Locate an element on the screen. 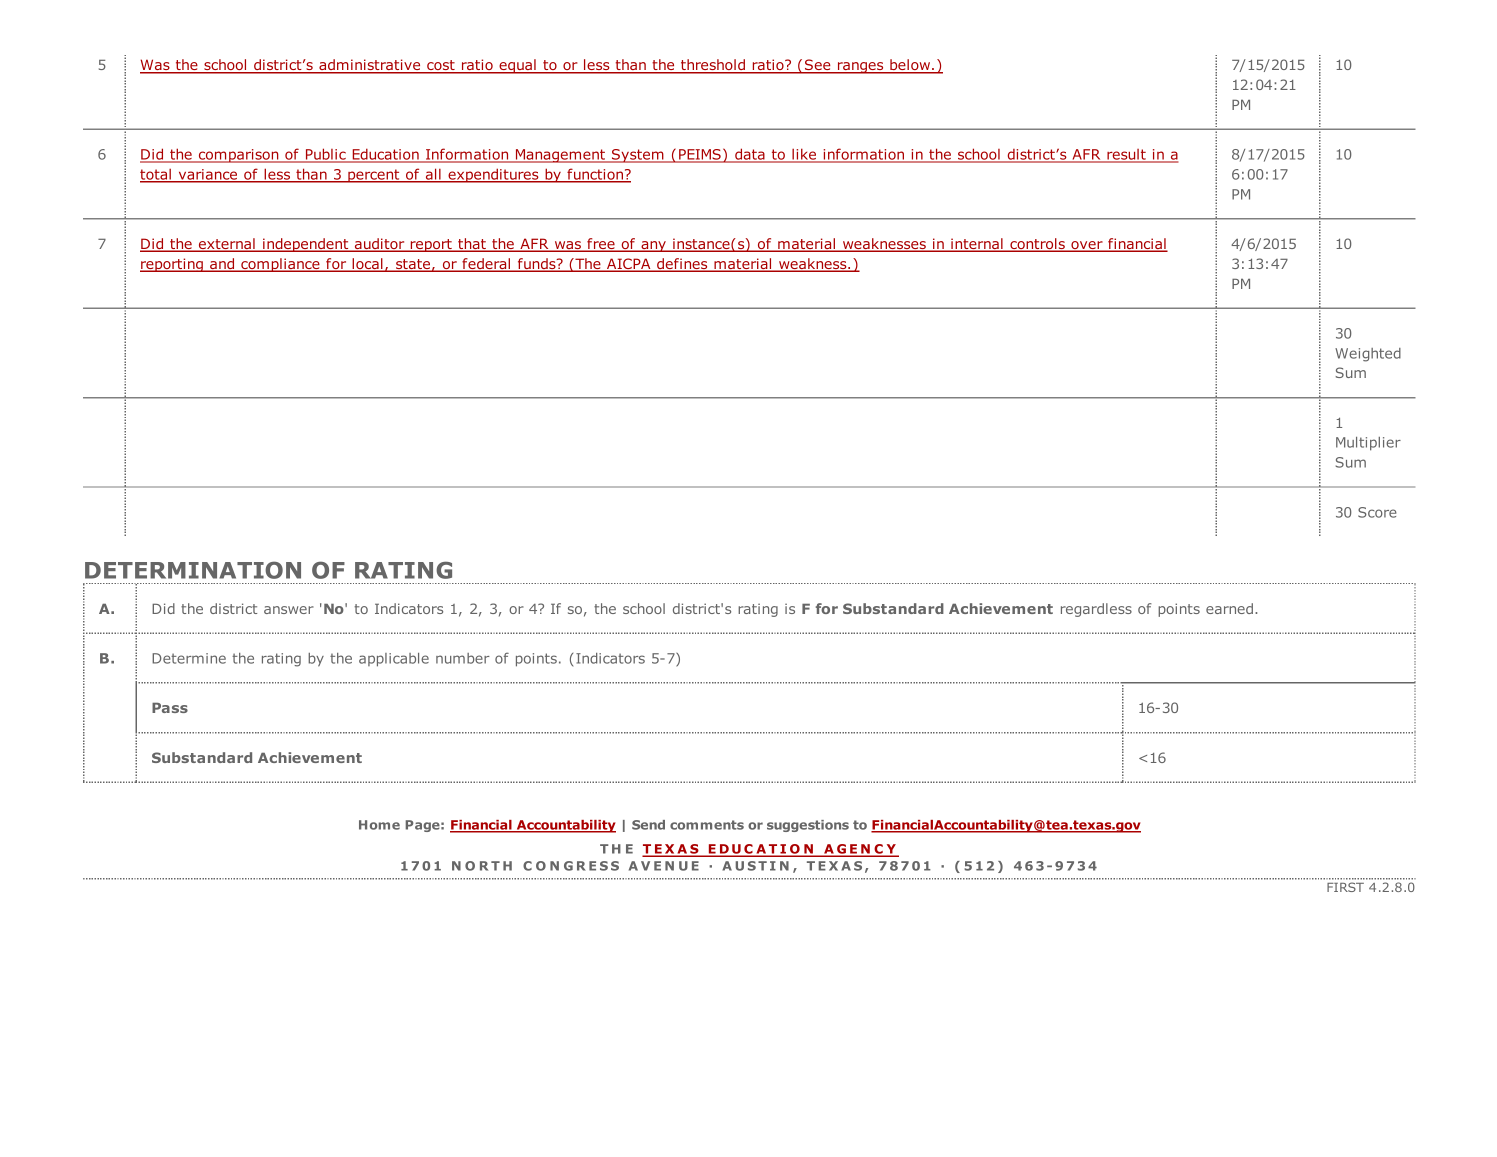 This screenshot has height=1157, width=1497. earned is located at coordinates (1229, 608).
